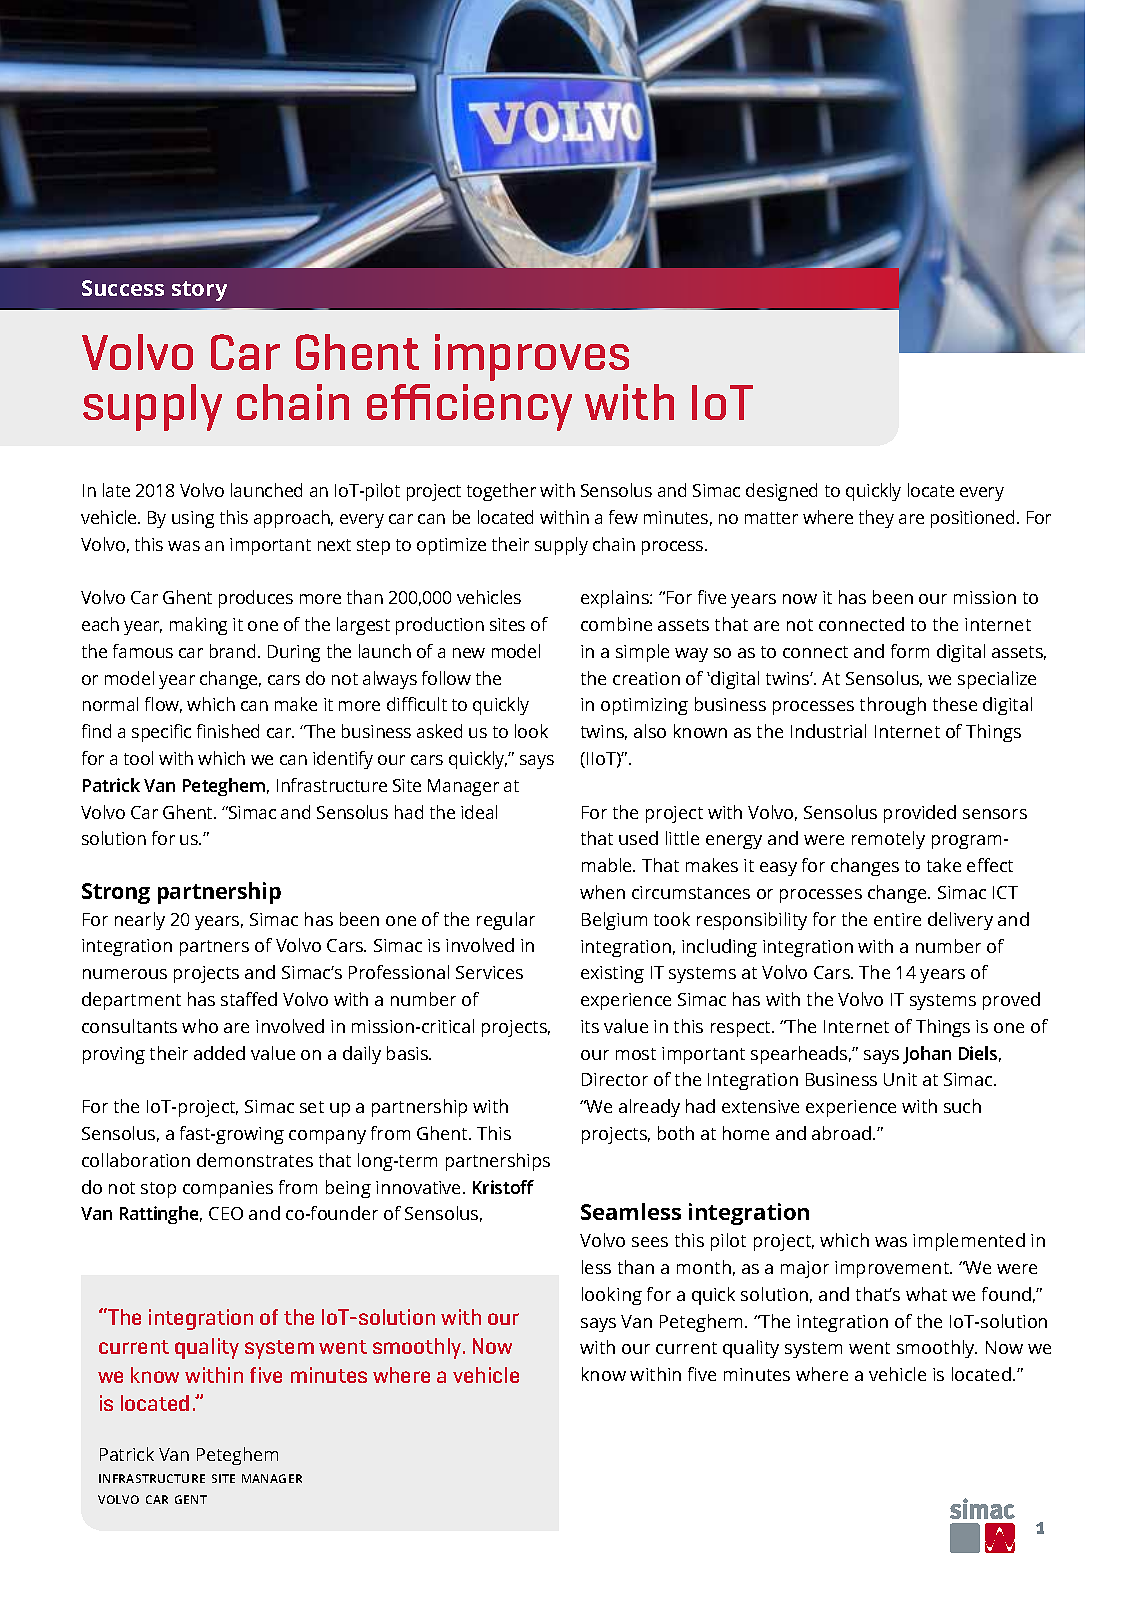 The width and height of the document is (1139, 1611). What do you see at coordinates (590, 1026) in the document?
I see `its` at bounding box center [590, 1026].
